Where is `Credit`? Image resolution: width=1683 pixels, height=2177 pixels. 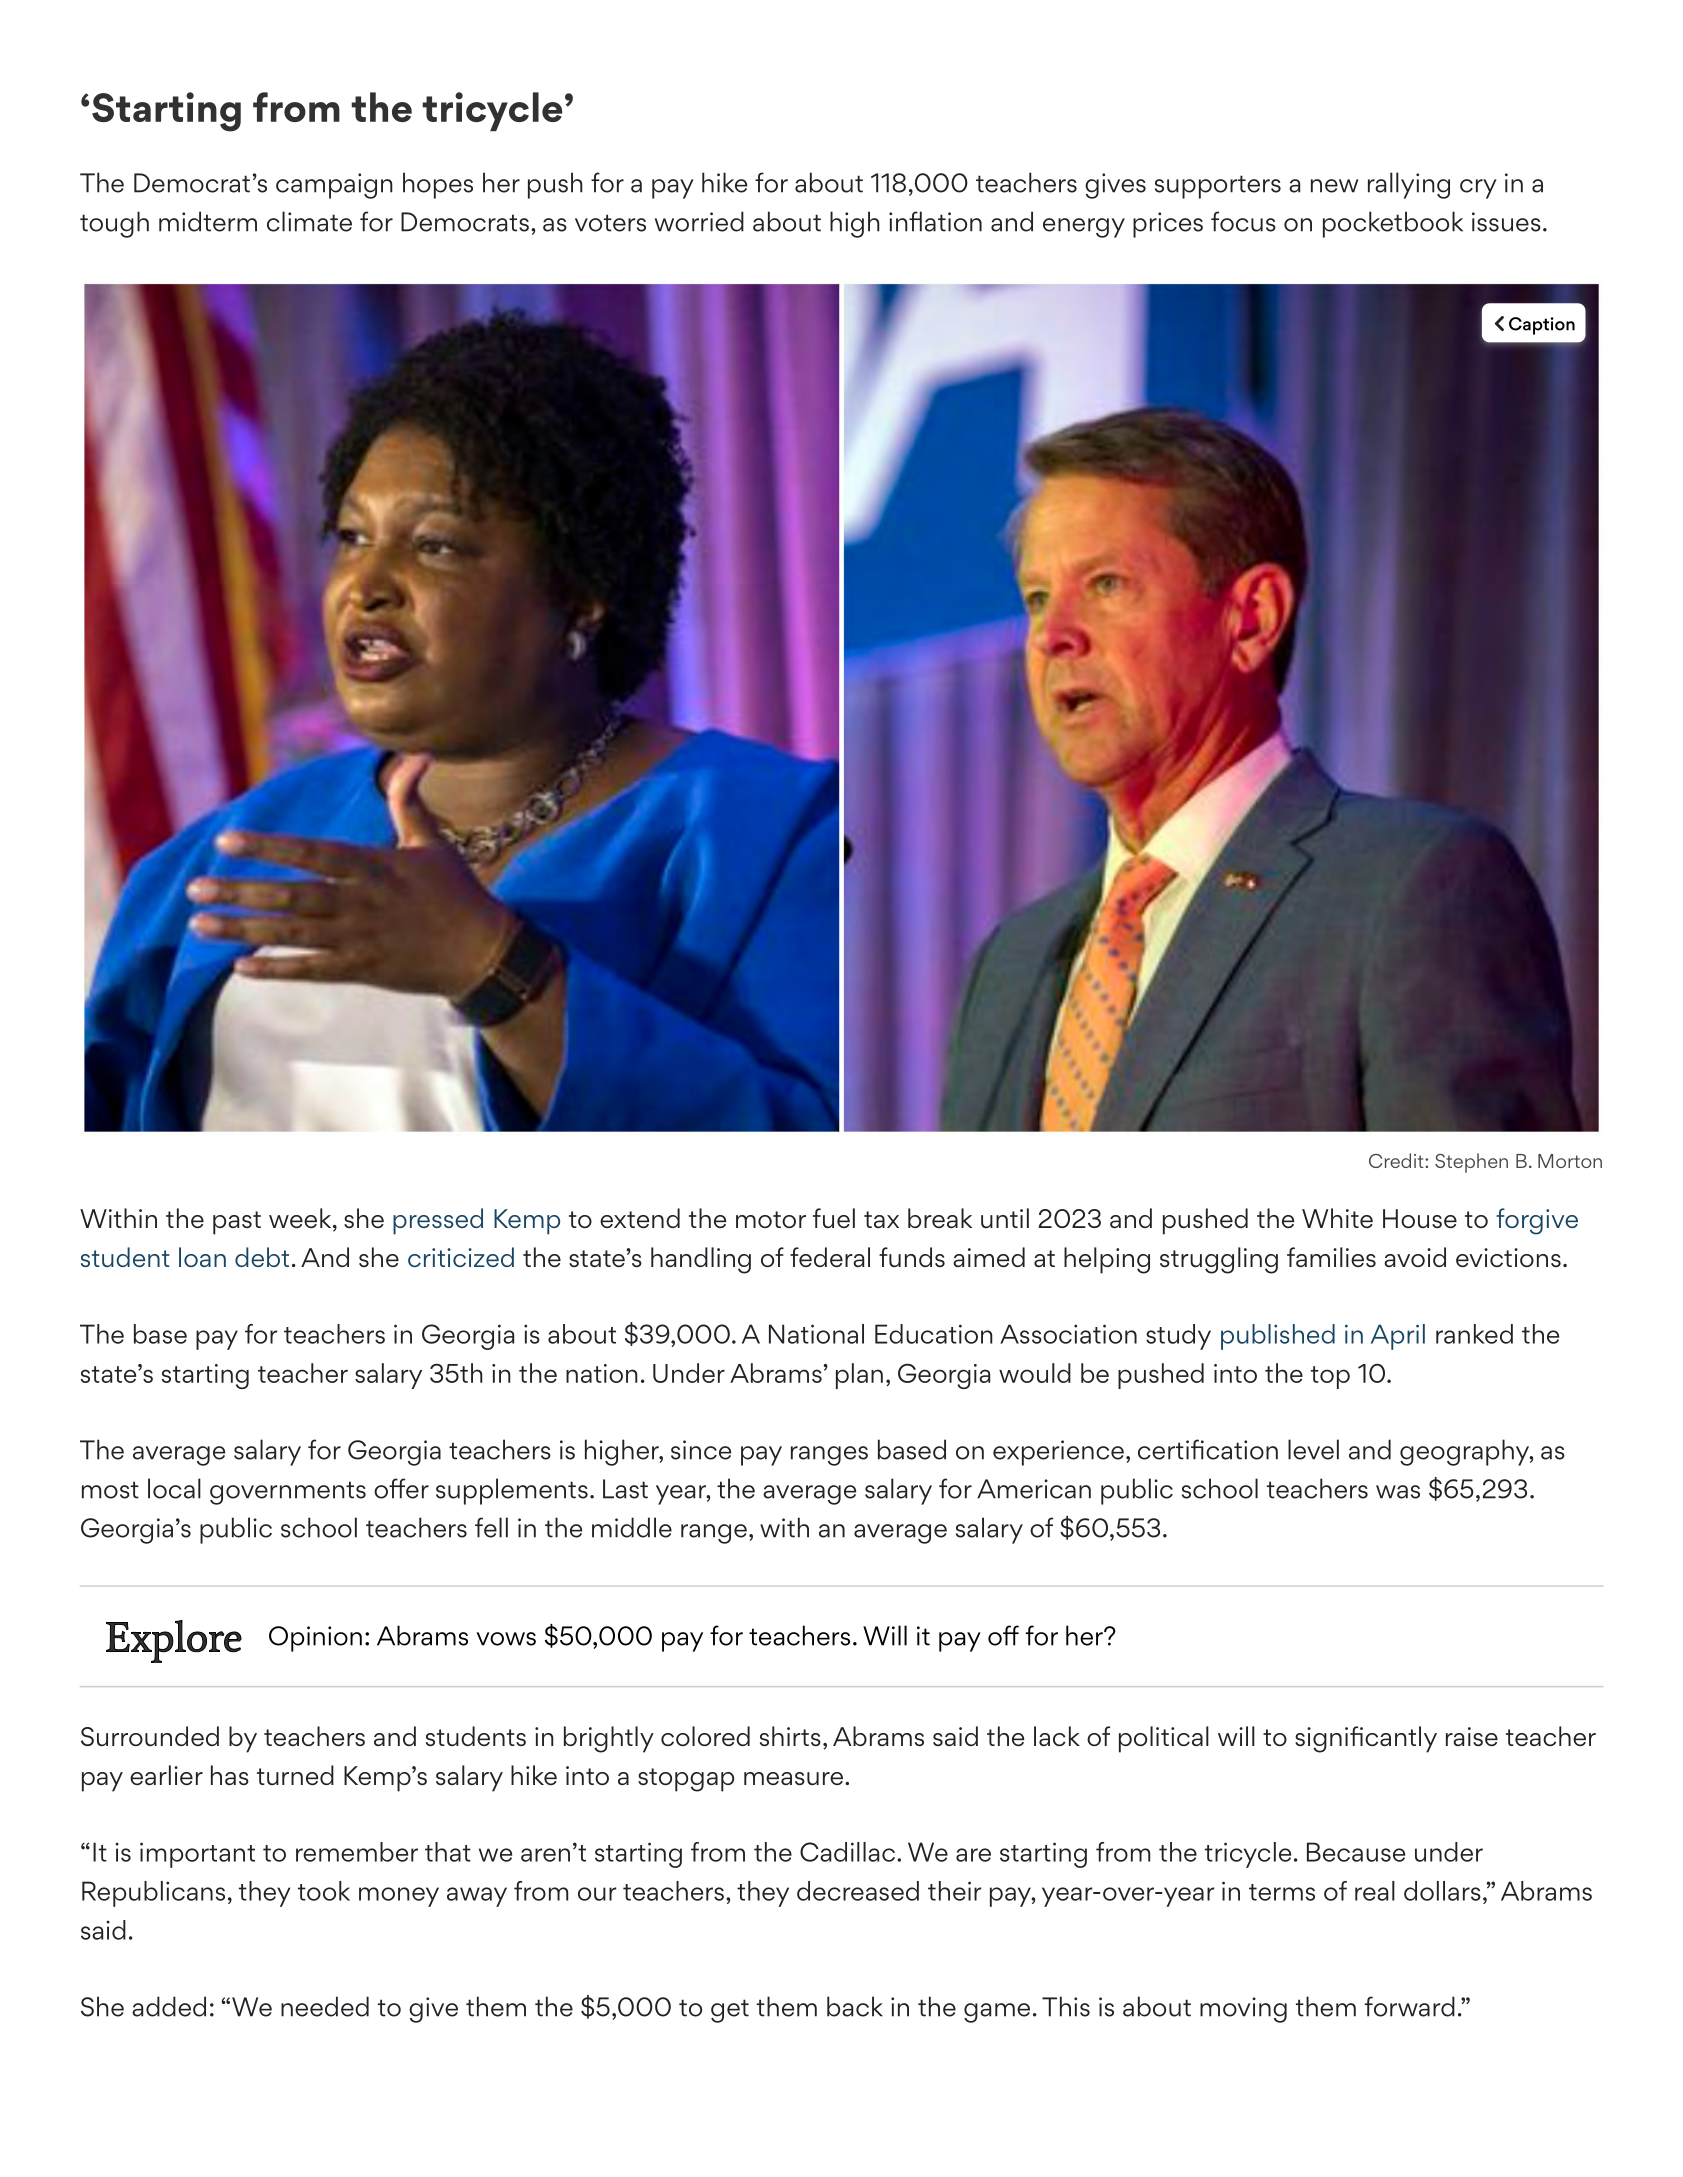
Credit is located at coordinates (1397, 1160).
